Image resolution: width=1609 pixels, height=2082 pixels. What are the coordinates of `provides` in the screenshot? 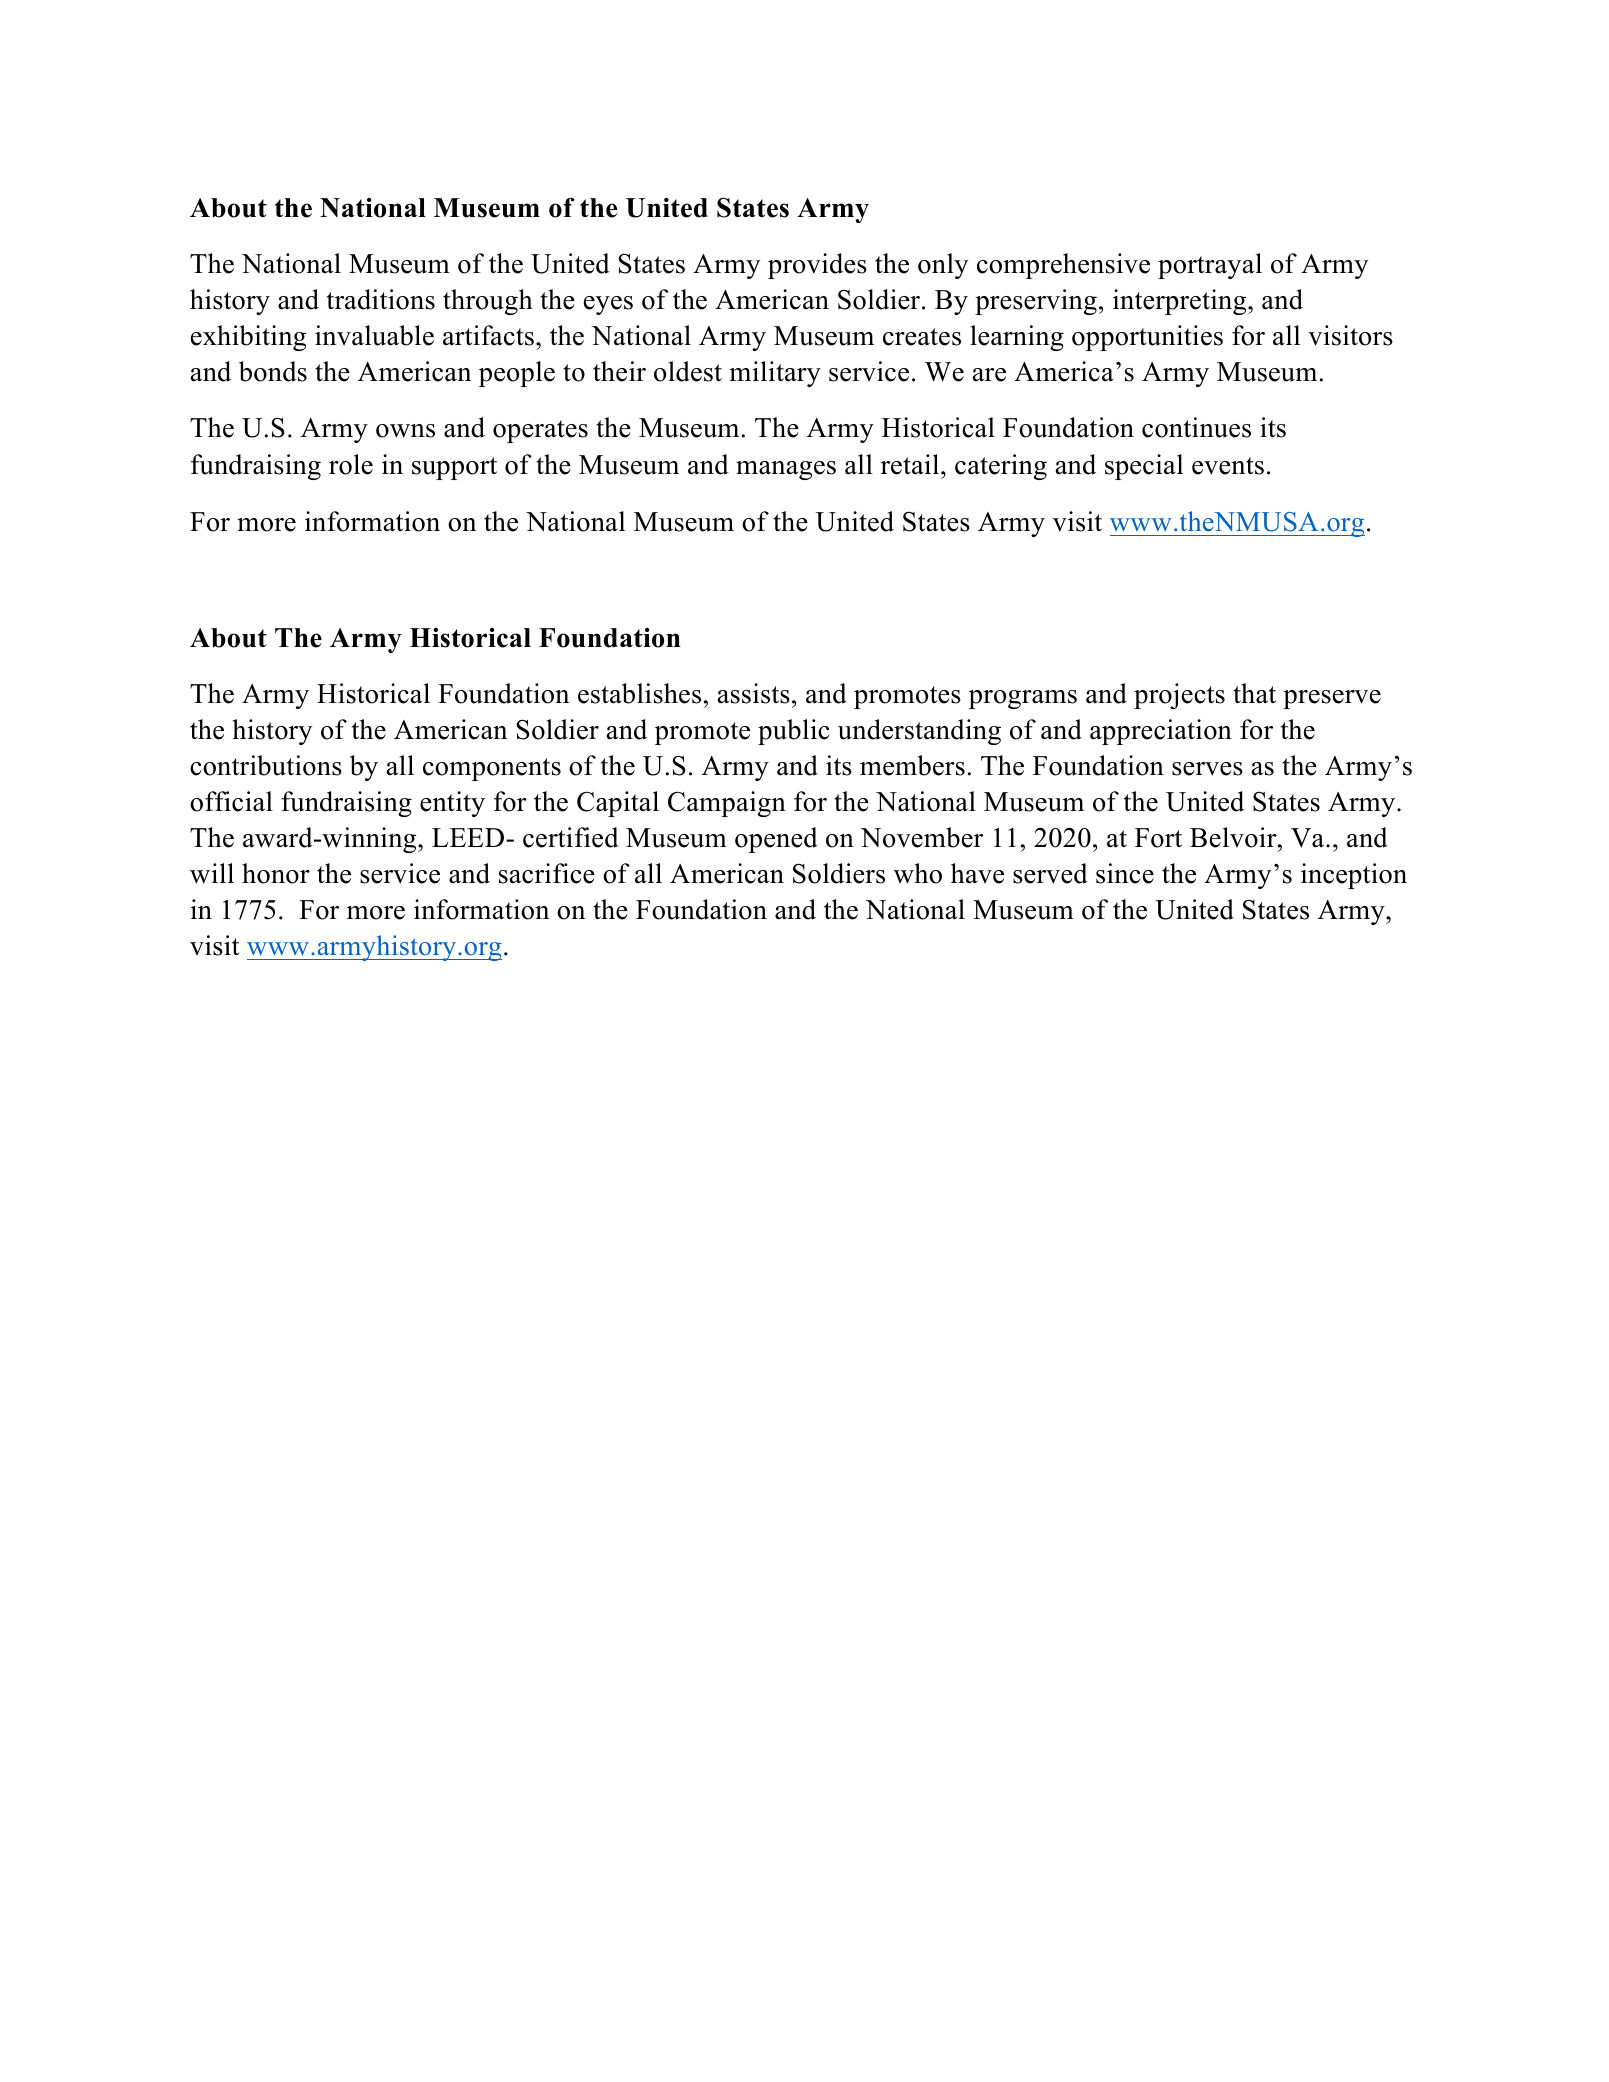 It's located at (817, 266).
